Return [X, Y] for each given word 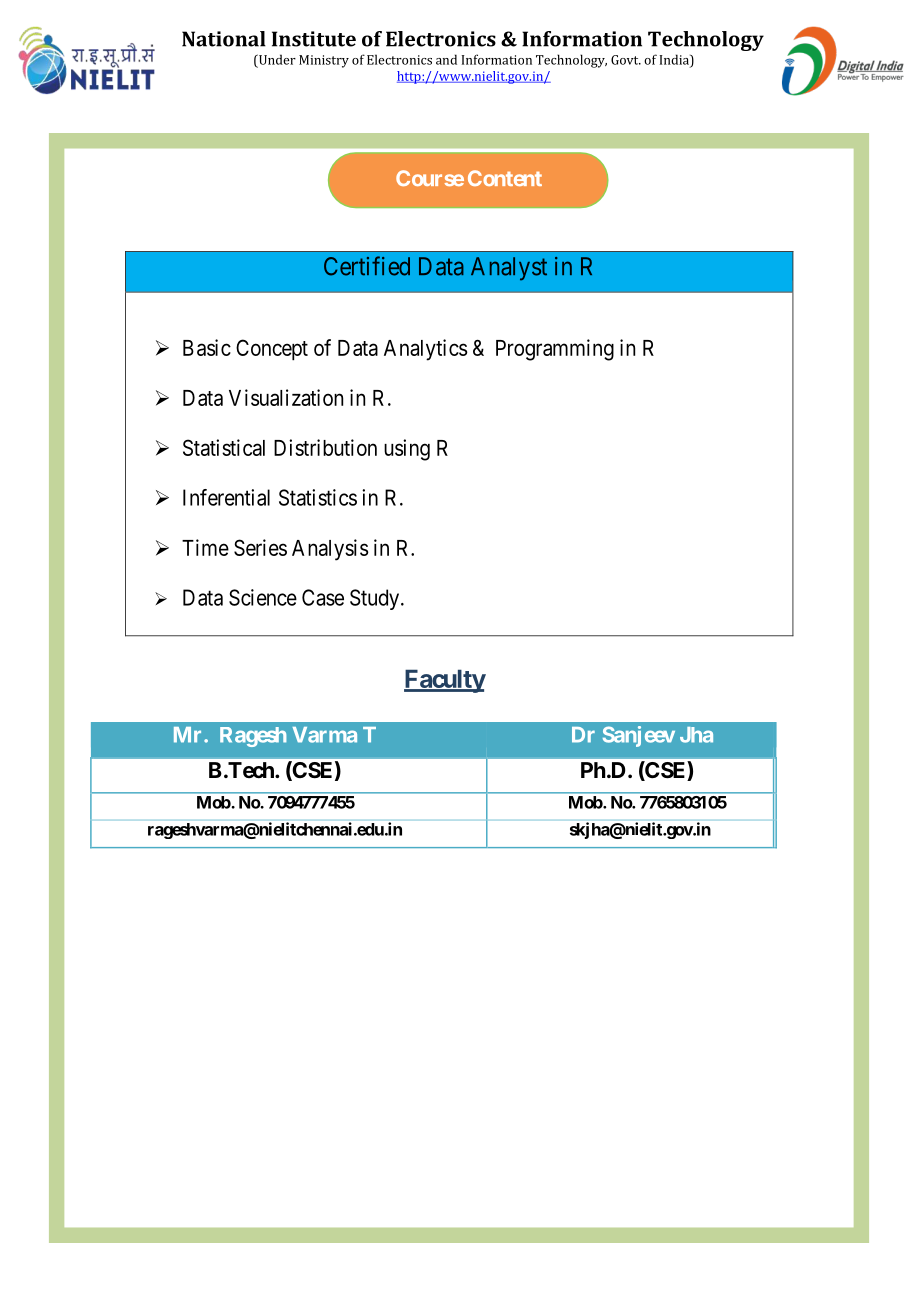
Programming [555, 350]
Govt [626, 60]
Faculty [445, 681]
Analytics [426, 350]
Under [276, 59]
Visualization [286, 397]
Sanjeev [639, 736]
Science [263, 597]
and [446, 59]
